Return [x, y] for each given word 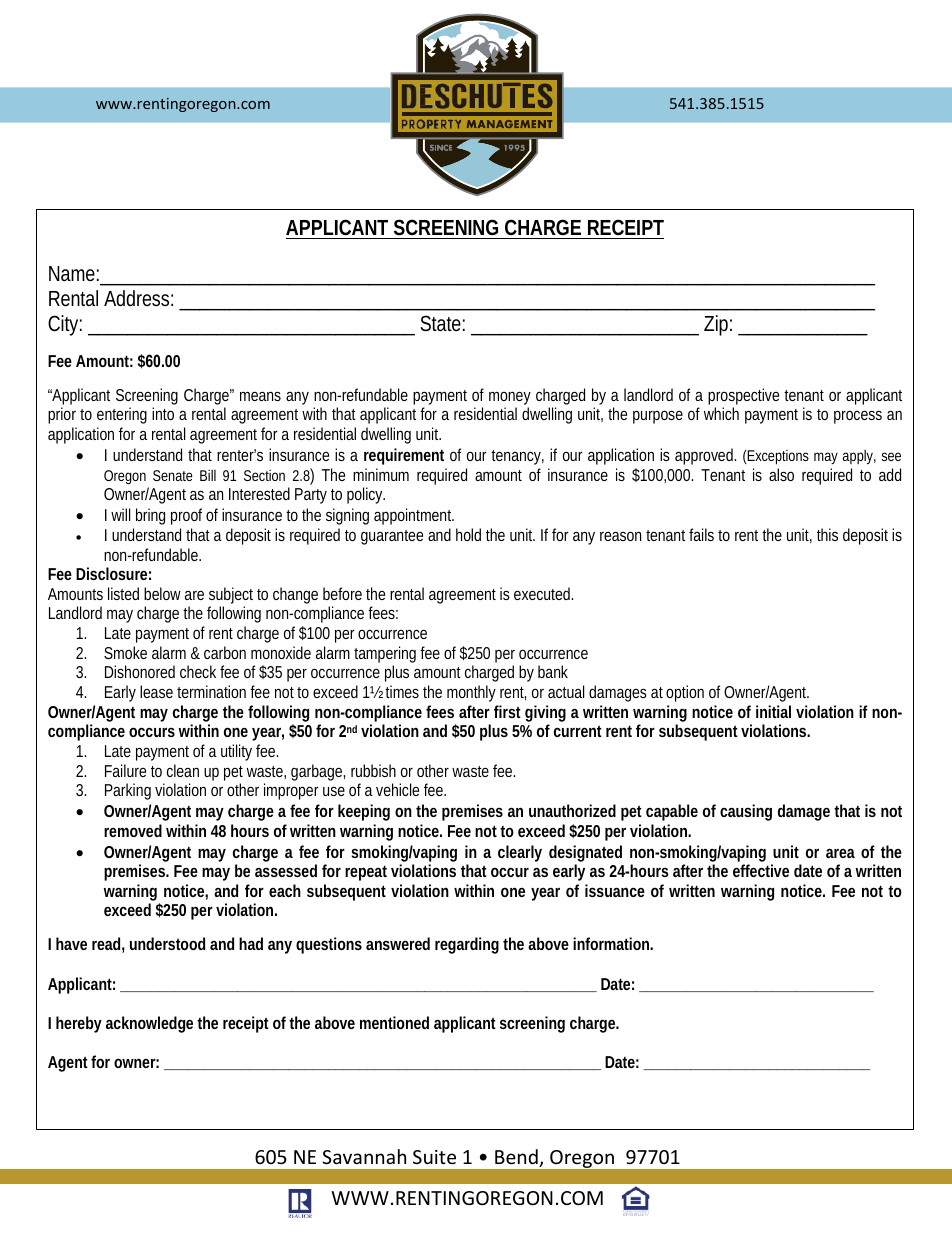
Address [138, 298]
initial [773, 711]
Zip [718, 325]
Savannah [364, 1156]
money [510, 399]
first [507, 711]
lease [156, 691]
